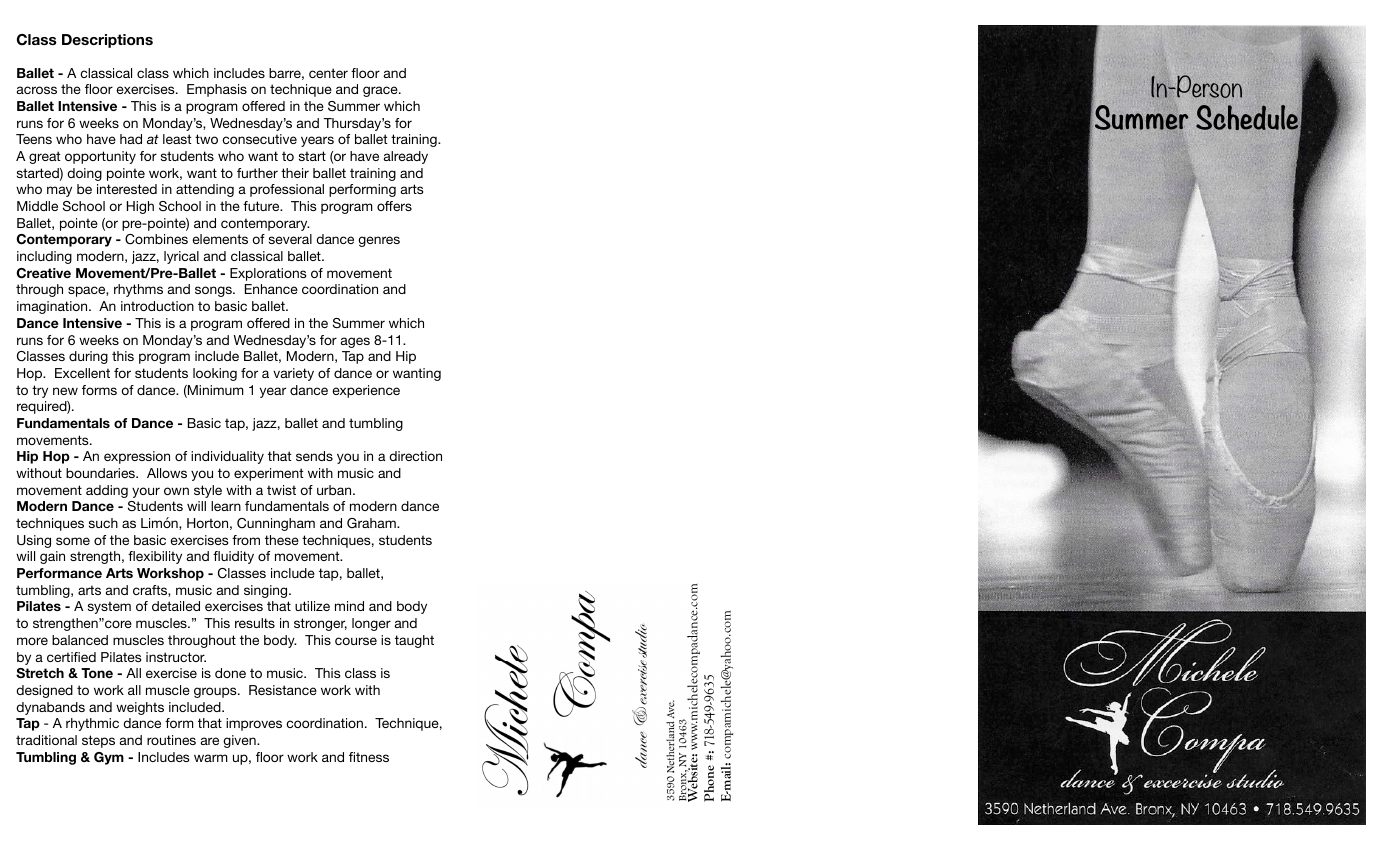  I want to click on Emphasis, so click(217, 90).
